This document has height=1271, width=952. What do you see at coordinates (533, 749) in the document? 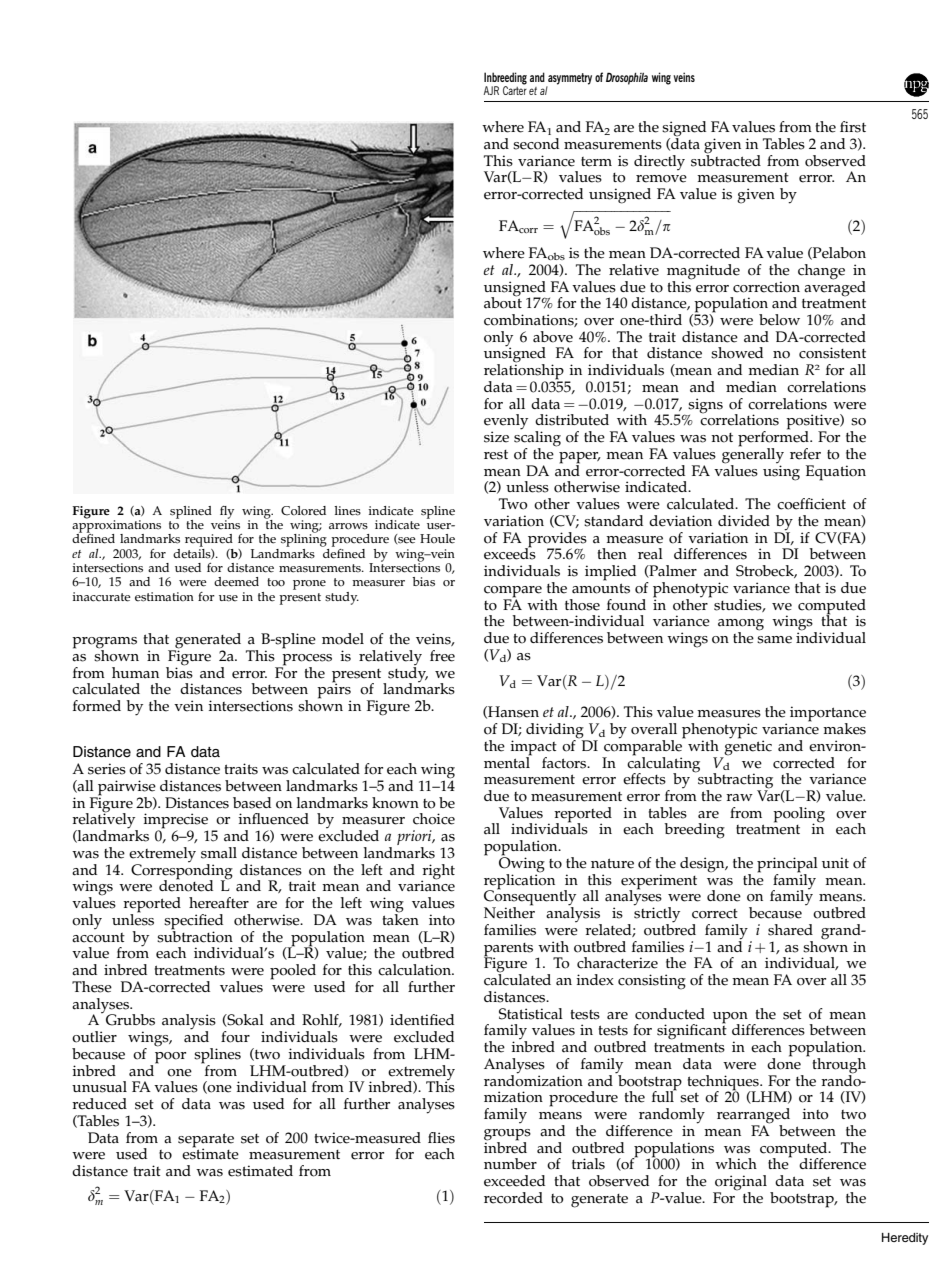
I see `impact` at bounding box center [533, 749].
